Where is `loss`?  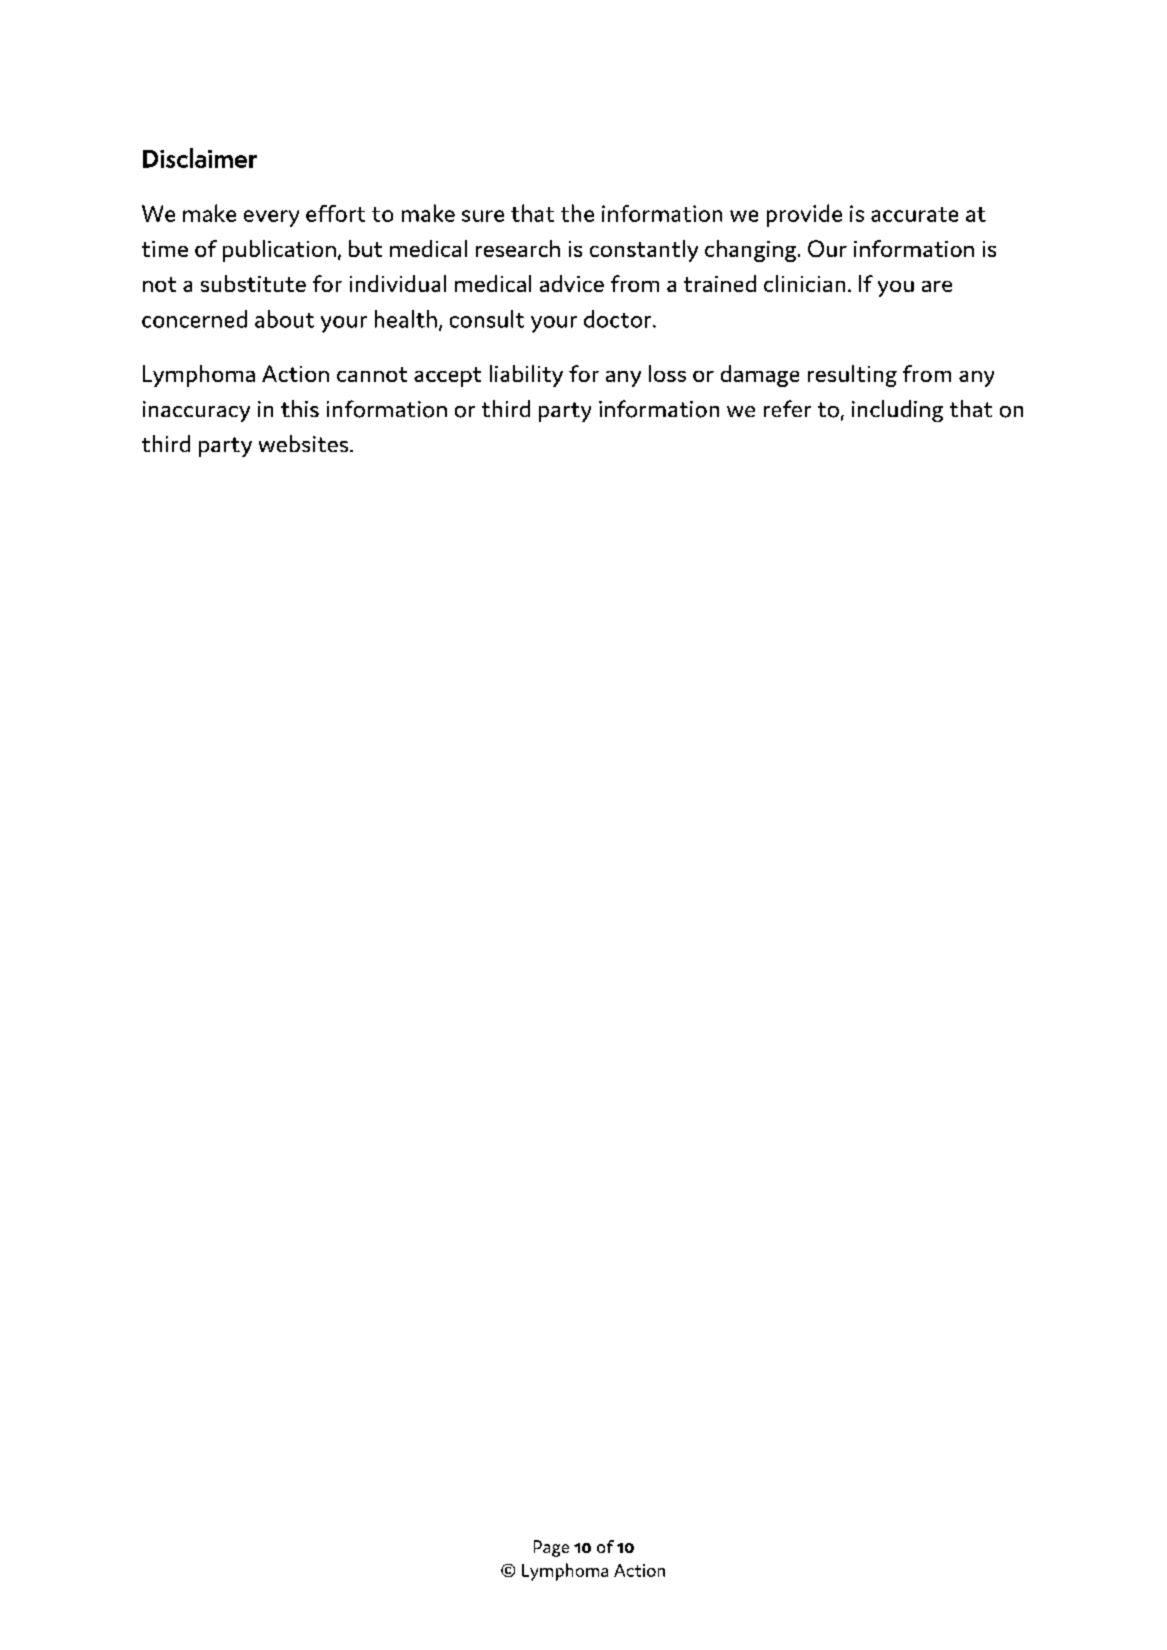
loss is located at coordinates (667, 373).
